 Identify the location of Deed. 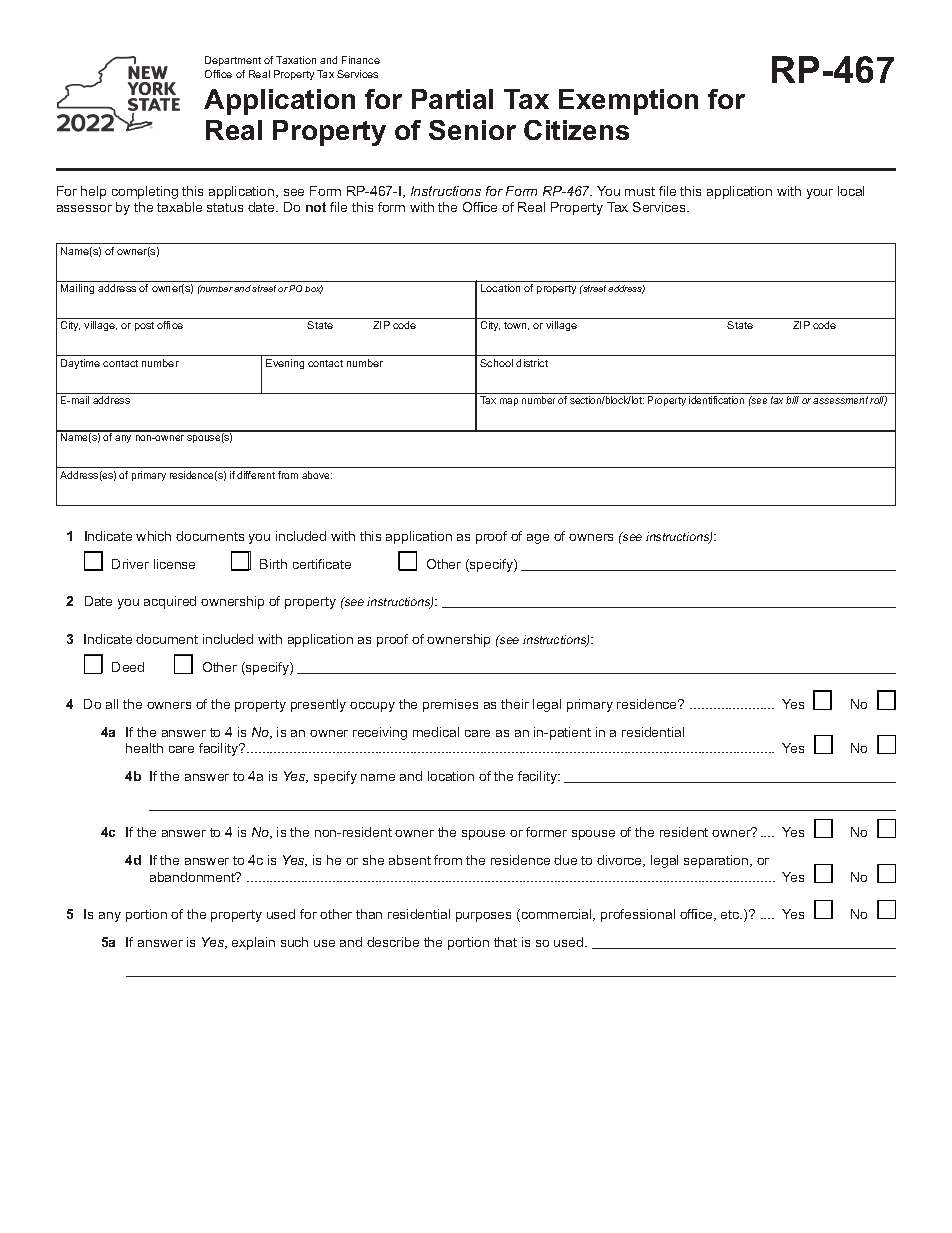
(128, 667).
